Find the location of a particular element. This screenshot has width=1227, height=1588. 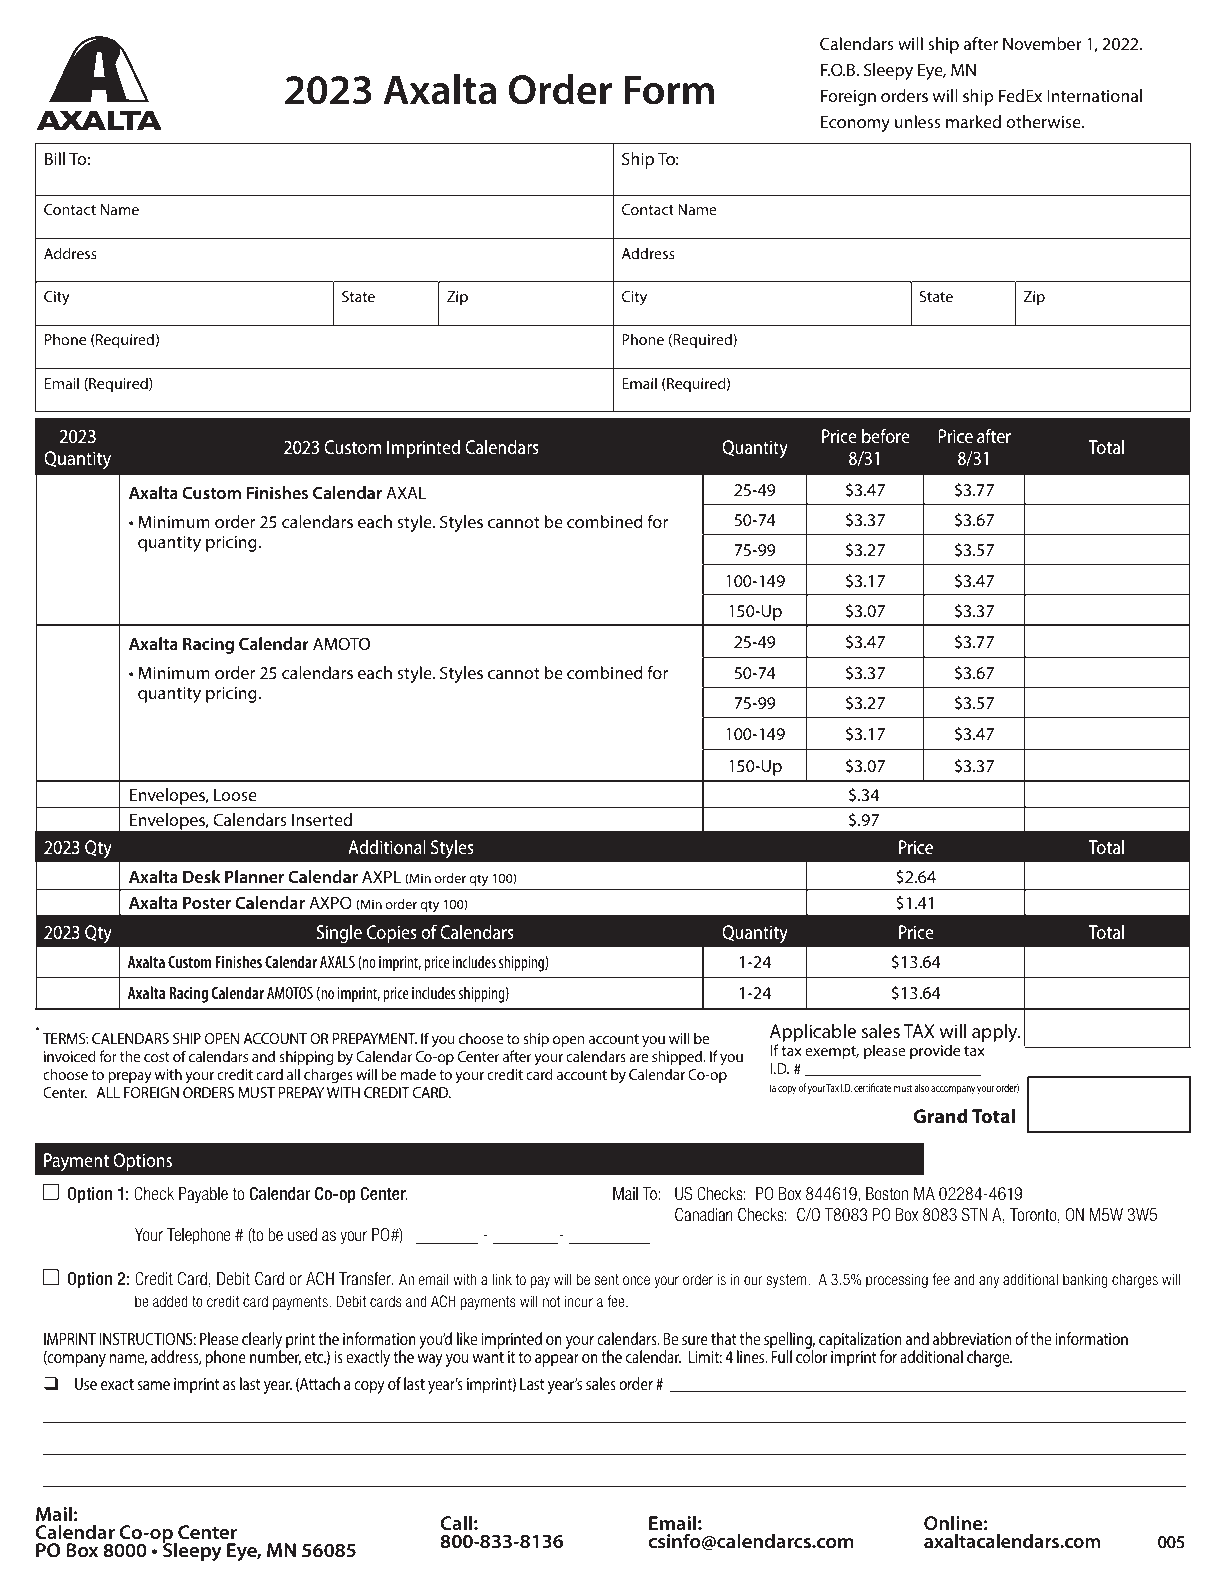

Economy is located at coordinates (855, 124).
